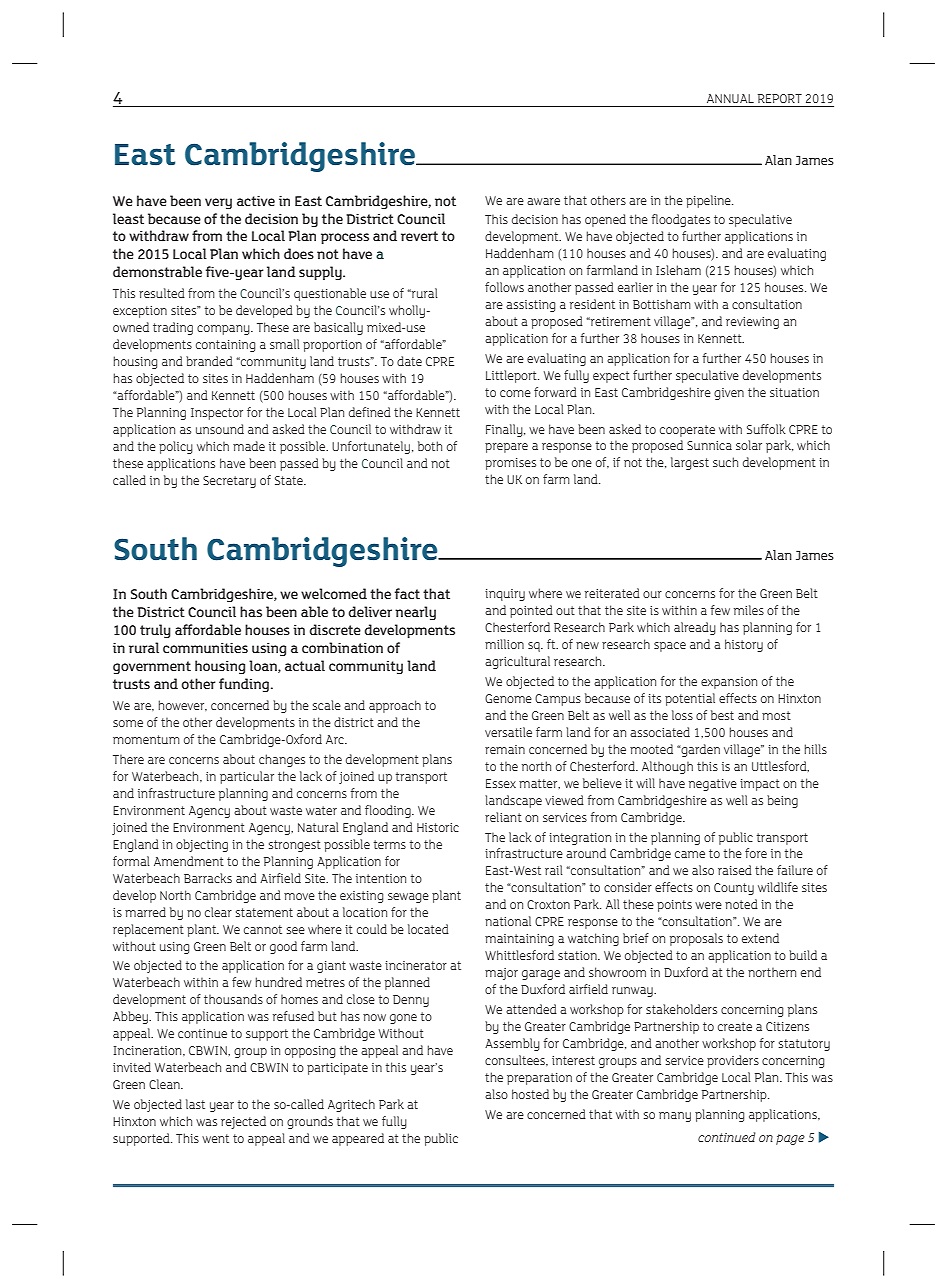  I want to click on ANNUAL, so click(730, 98).
